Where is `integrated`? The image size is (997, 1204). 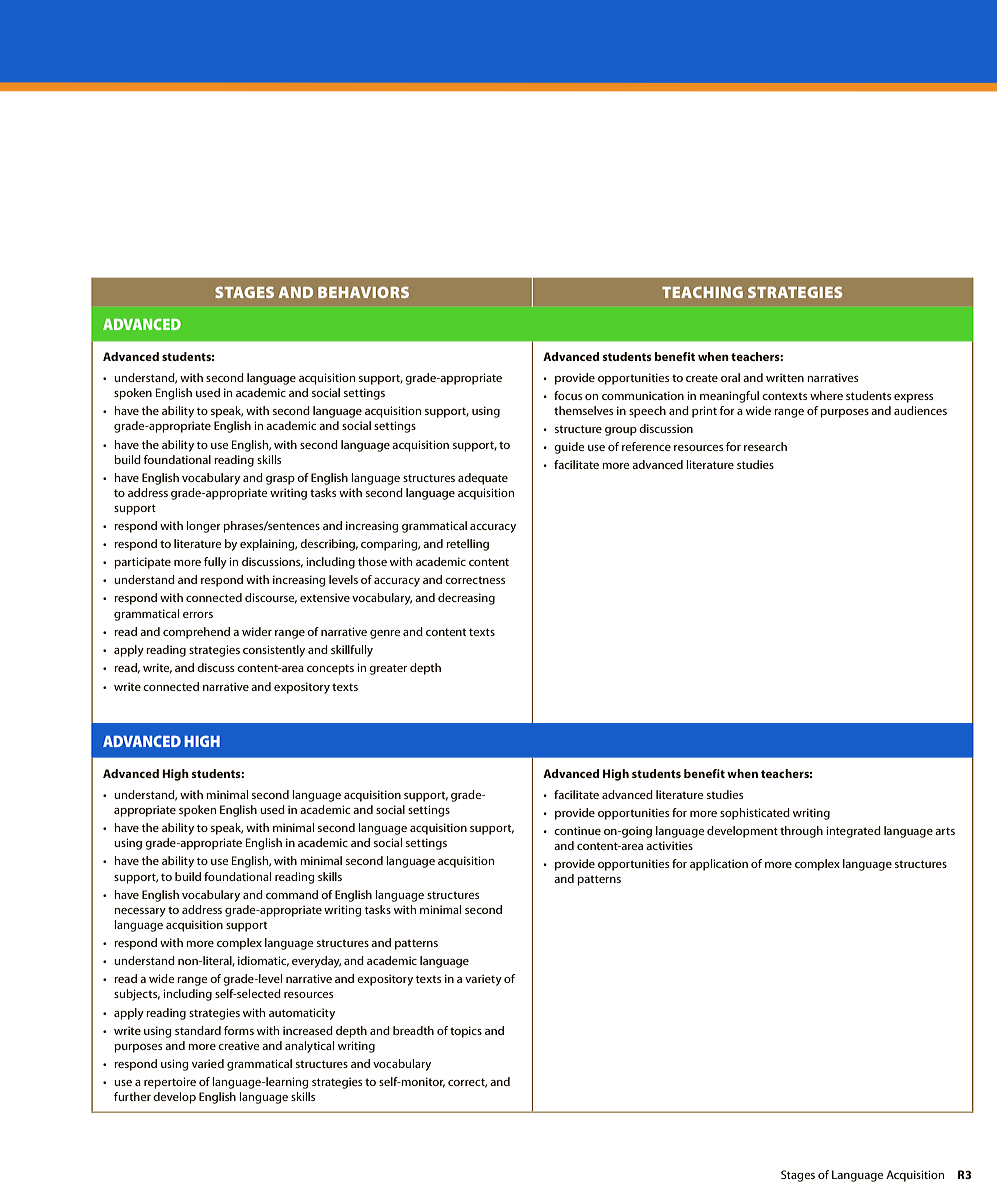
integrated is located at coordinates (853, 832).
